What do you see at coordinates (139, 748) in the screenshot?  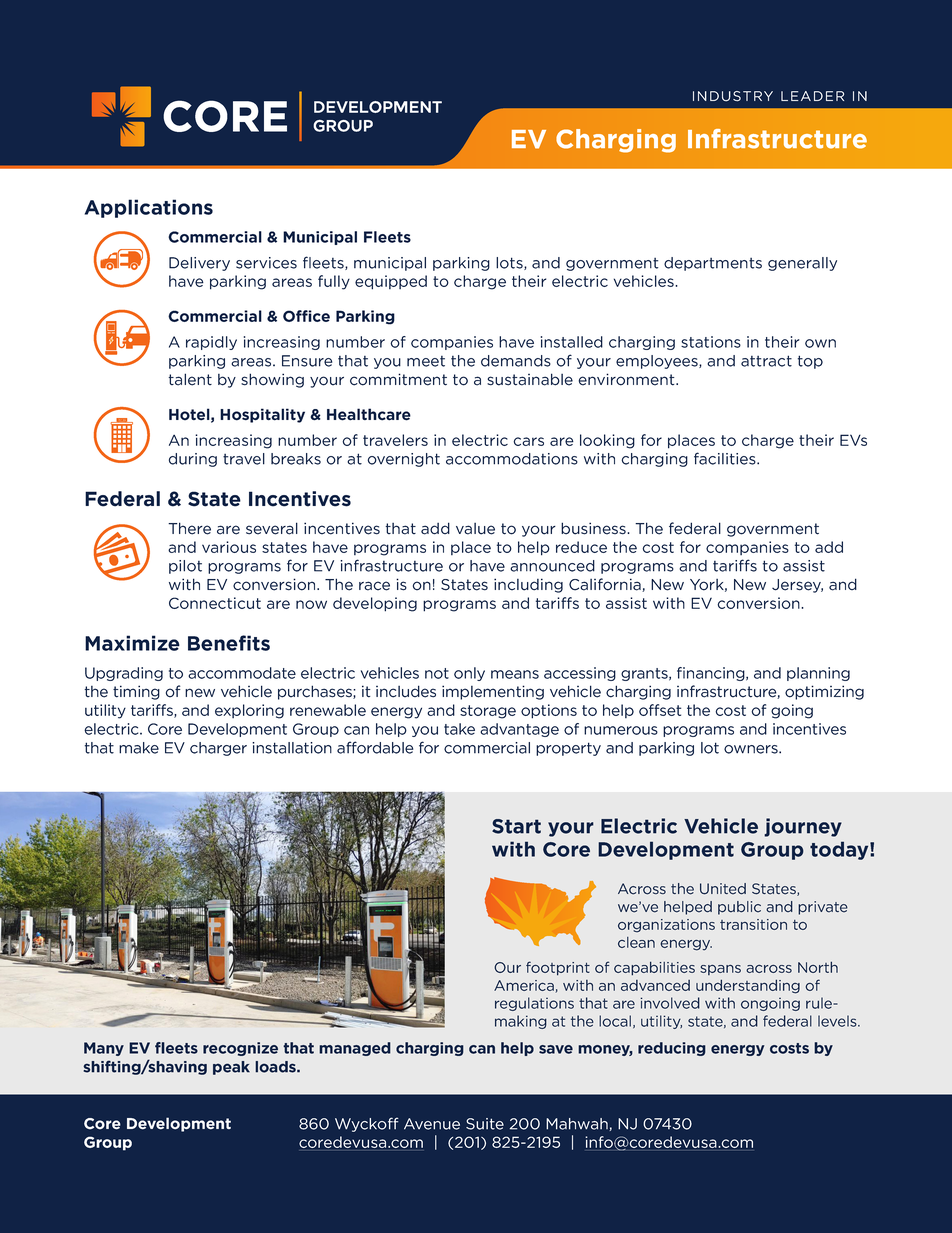 I see `make` at bounding box center [139, 748].
